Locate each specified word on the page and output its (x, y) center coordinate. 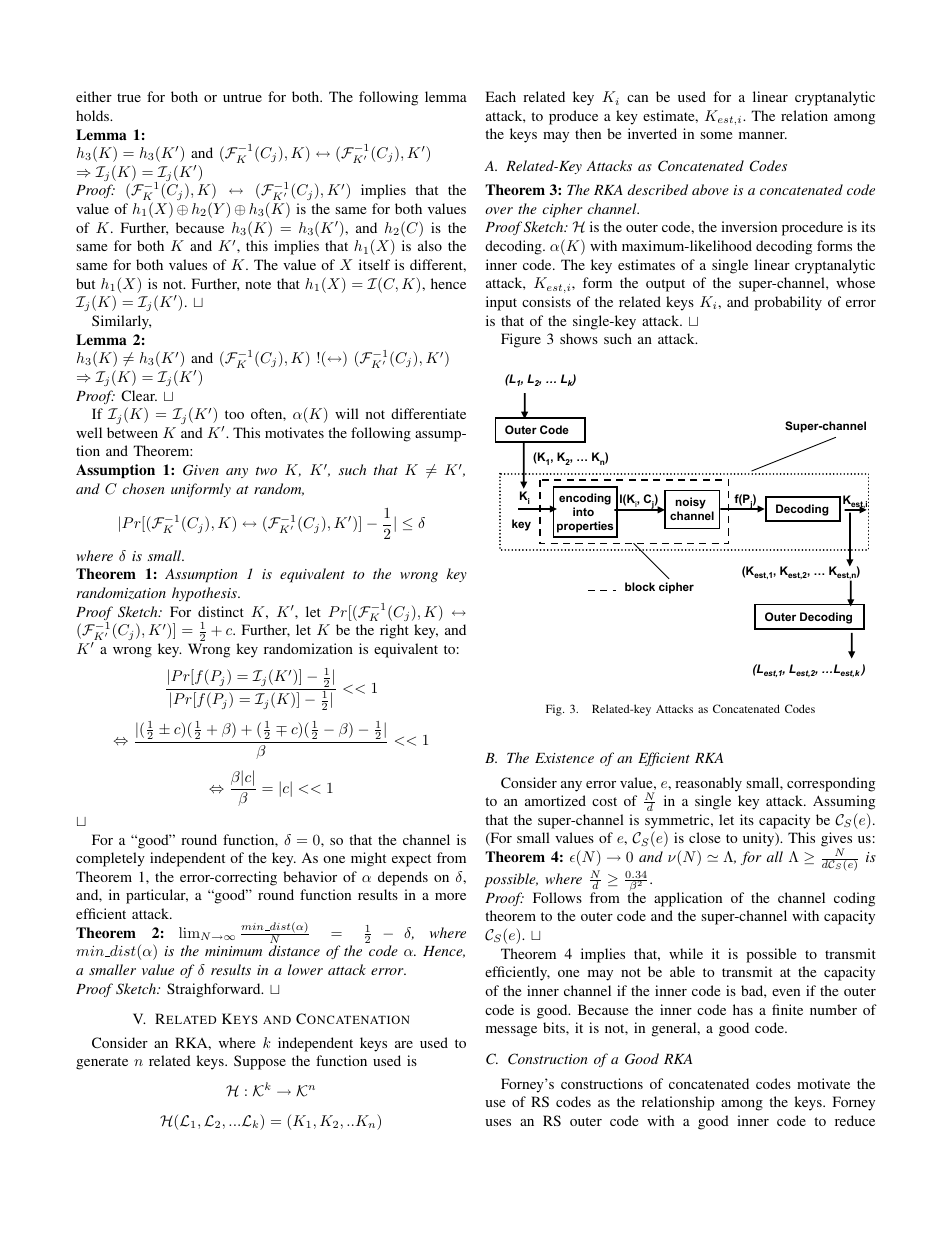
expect (411, 860)
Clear (139, 395)
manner (763, 135)
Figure (521, 340)
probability (788, 303)
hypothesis (205, 594)
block (640, 586)
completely (110, 859)
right (394, 631)
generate (102, 1063)
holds (94, 115)
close (704, 837)
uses (498, 1122)
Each (501, 96)
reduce (855, 1120)
